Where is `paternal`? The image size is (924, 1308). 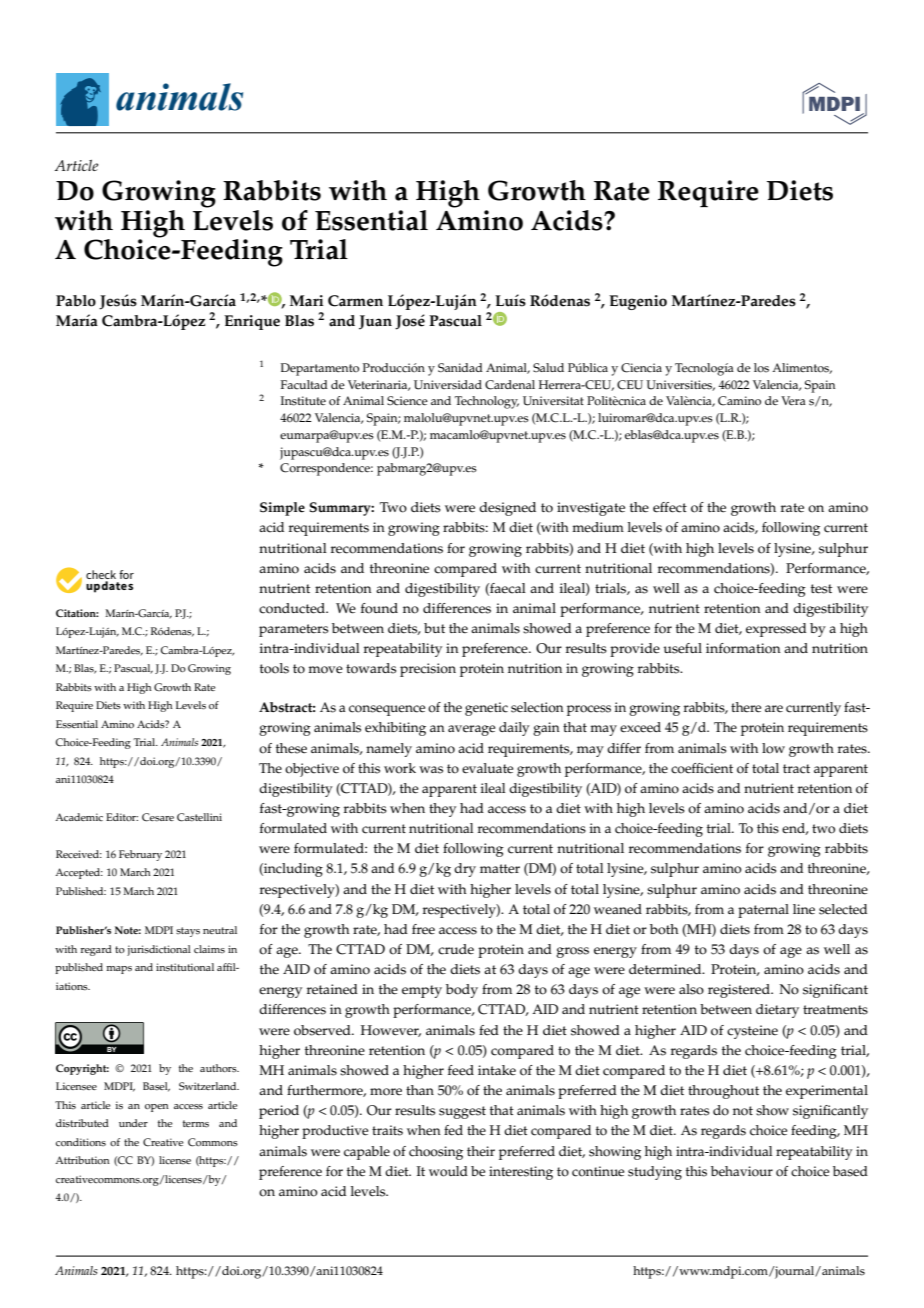
paternal is located at coordinates (763, 911).
